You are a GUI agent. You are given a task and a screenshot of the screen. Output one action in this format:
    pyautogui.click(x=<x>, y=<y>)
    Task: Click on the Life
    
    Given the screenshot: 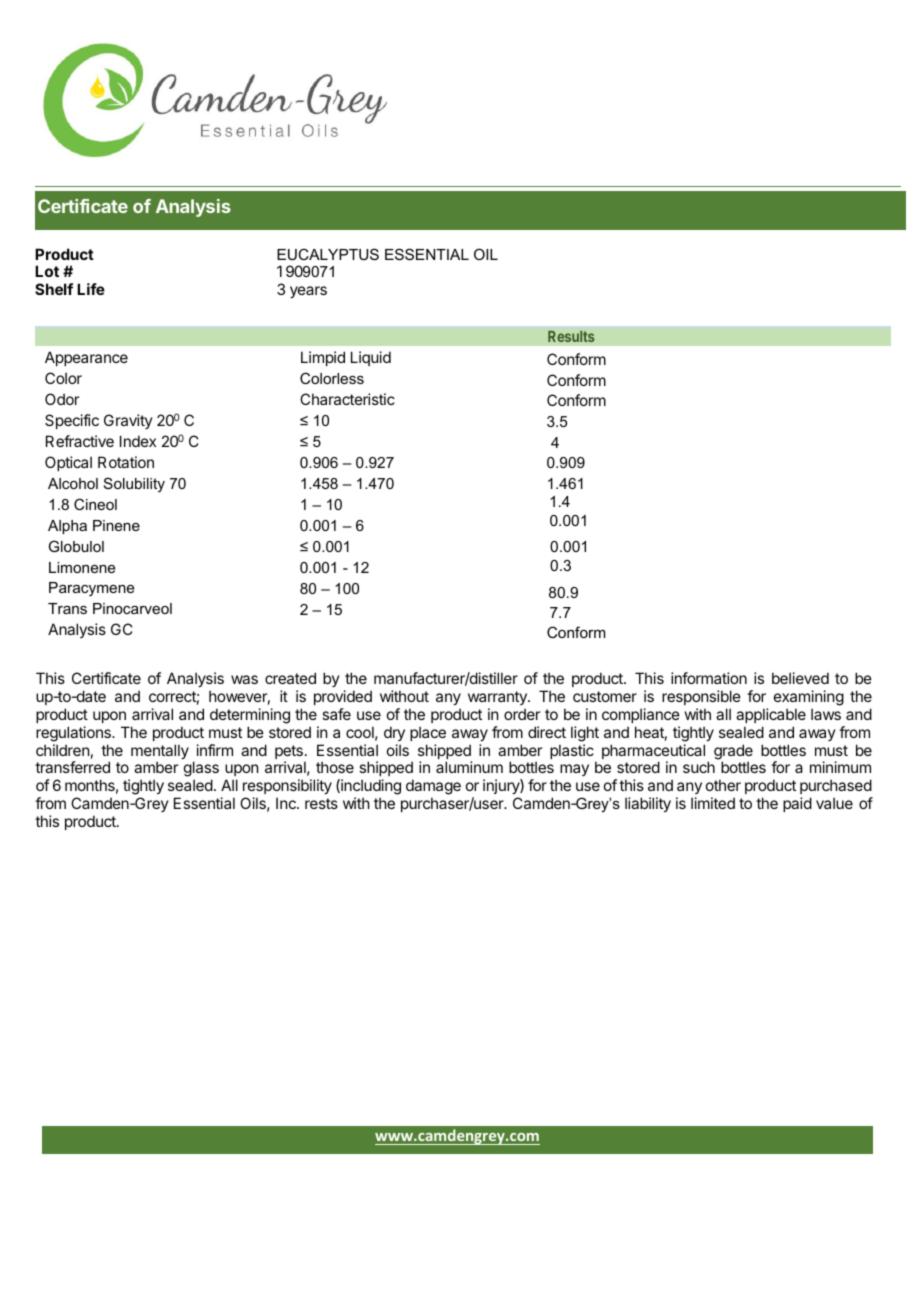 What is the action you would take?
    pyautogui.click(x=91, y=289)
